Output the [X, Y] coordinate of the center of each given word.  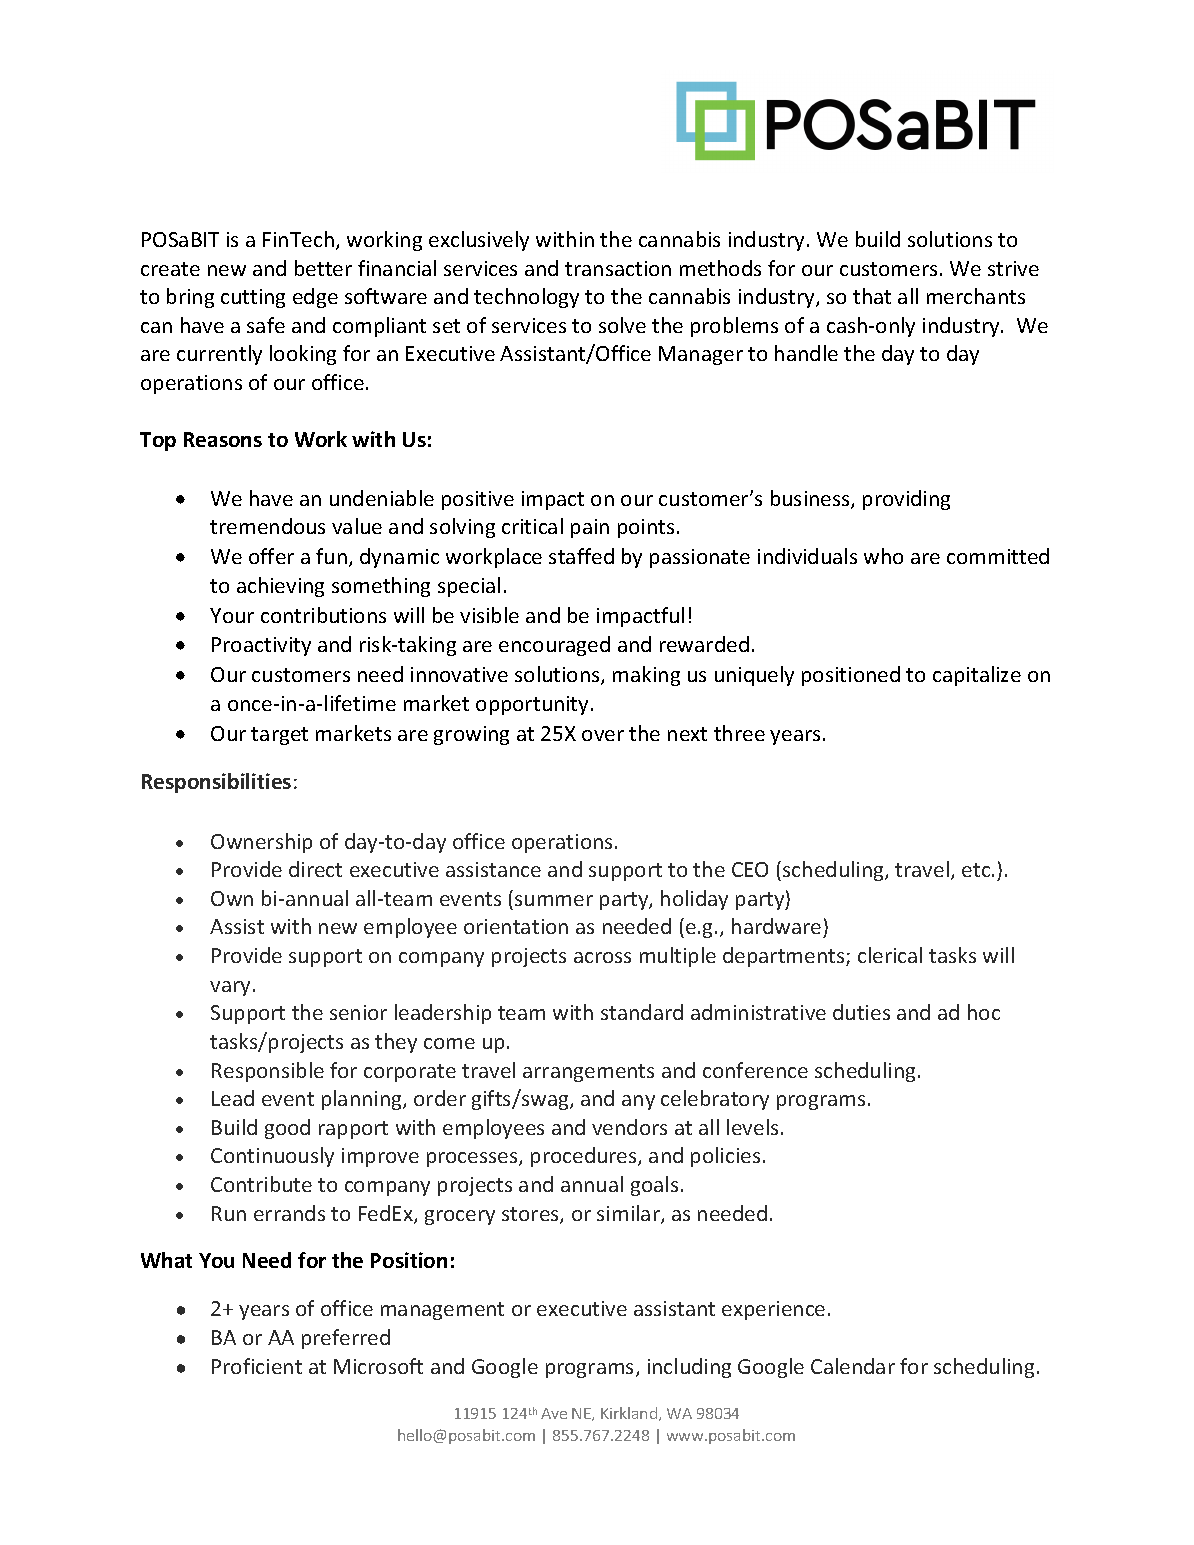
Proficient [257, 1366]
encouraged [554, 646]
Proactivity [261, 646]
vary [230, 988]
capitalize [977, 676]
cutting [253, 298]
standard [642, 1012]
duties [861, 1012]
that [872, 296]
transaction [618, 268]
